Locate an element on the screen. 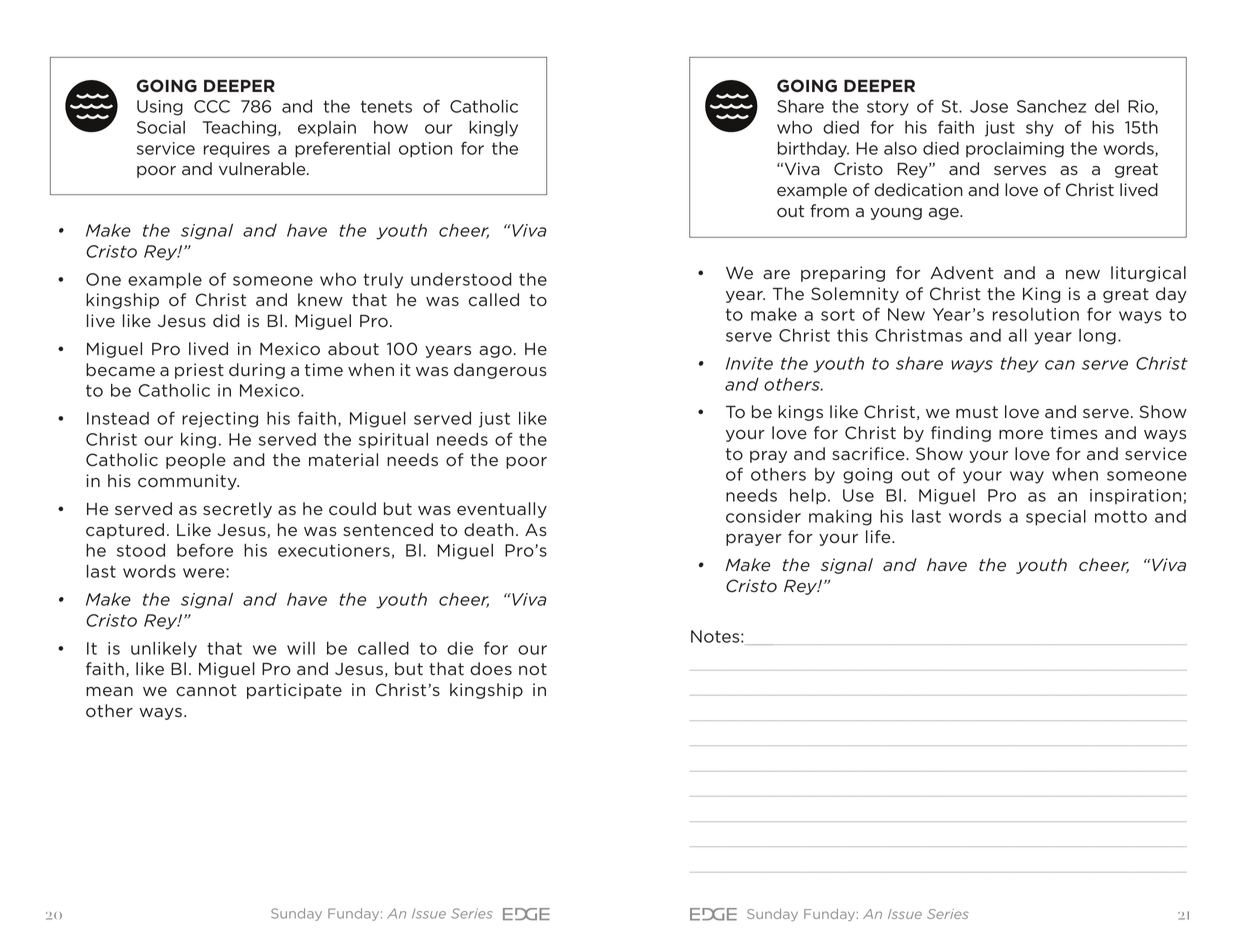  does is located at coordinates (491, 669).
